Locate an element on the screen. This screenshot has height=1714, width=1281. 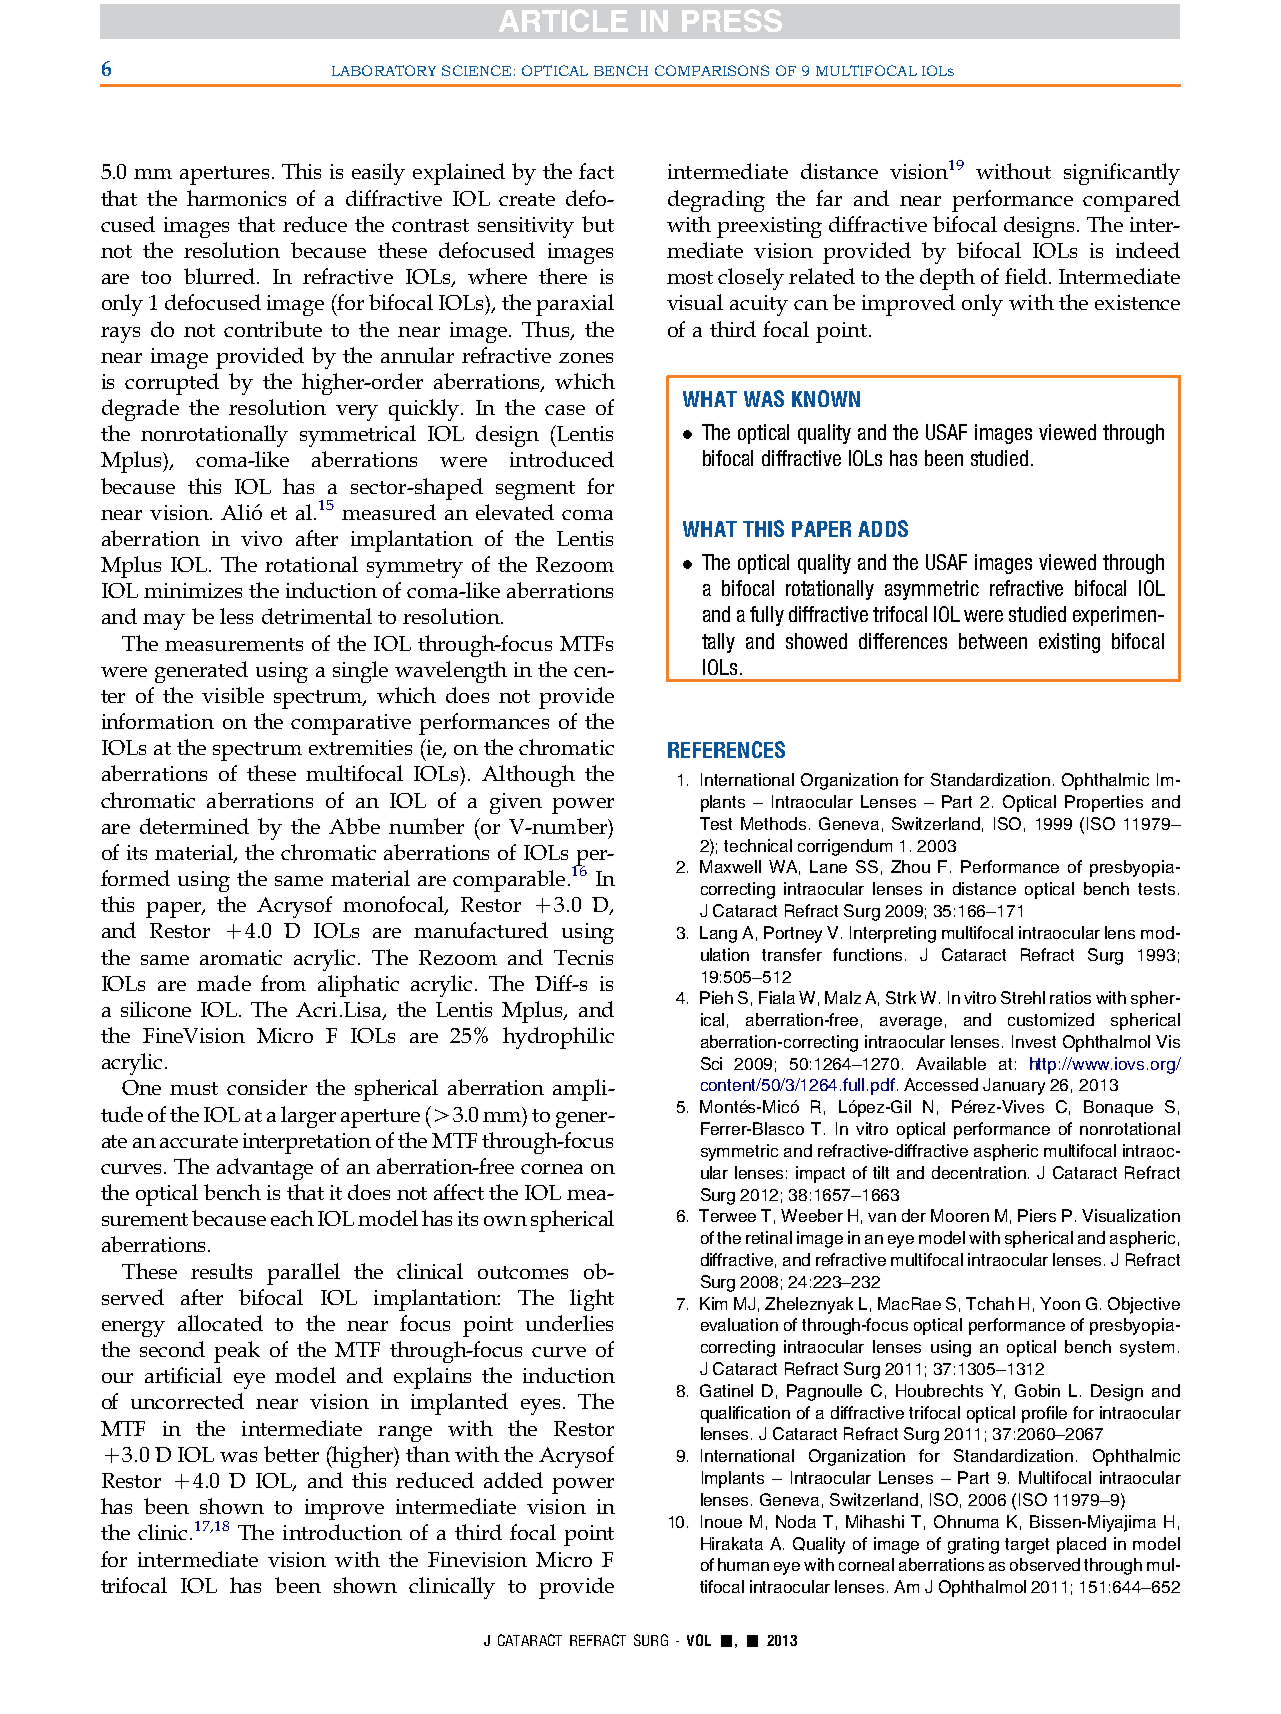
VOL is located at coordinates (699, 1640).
